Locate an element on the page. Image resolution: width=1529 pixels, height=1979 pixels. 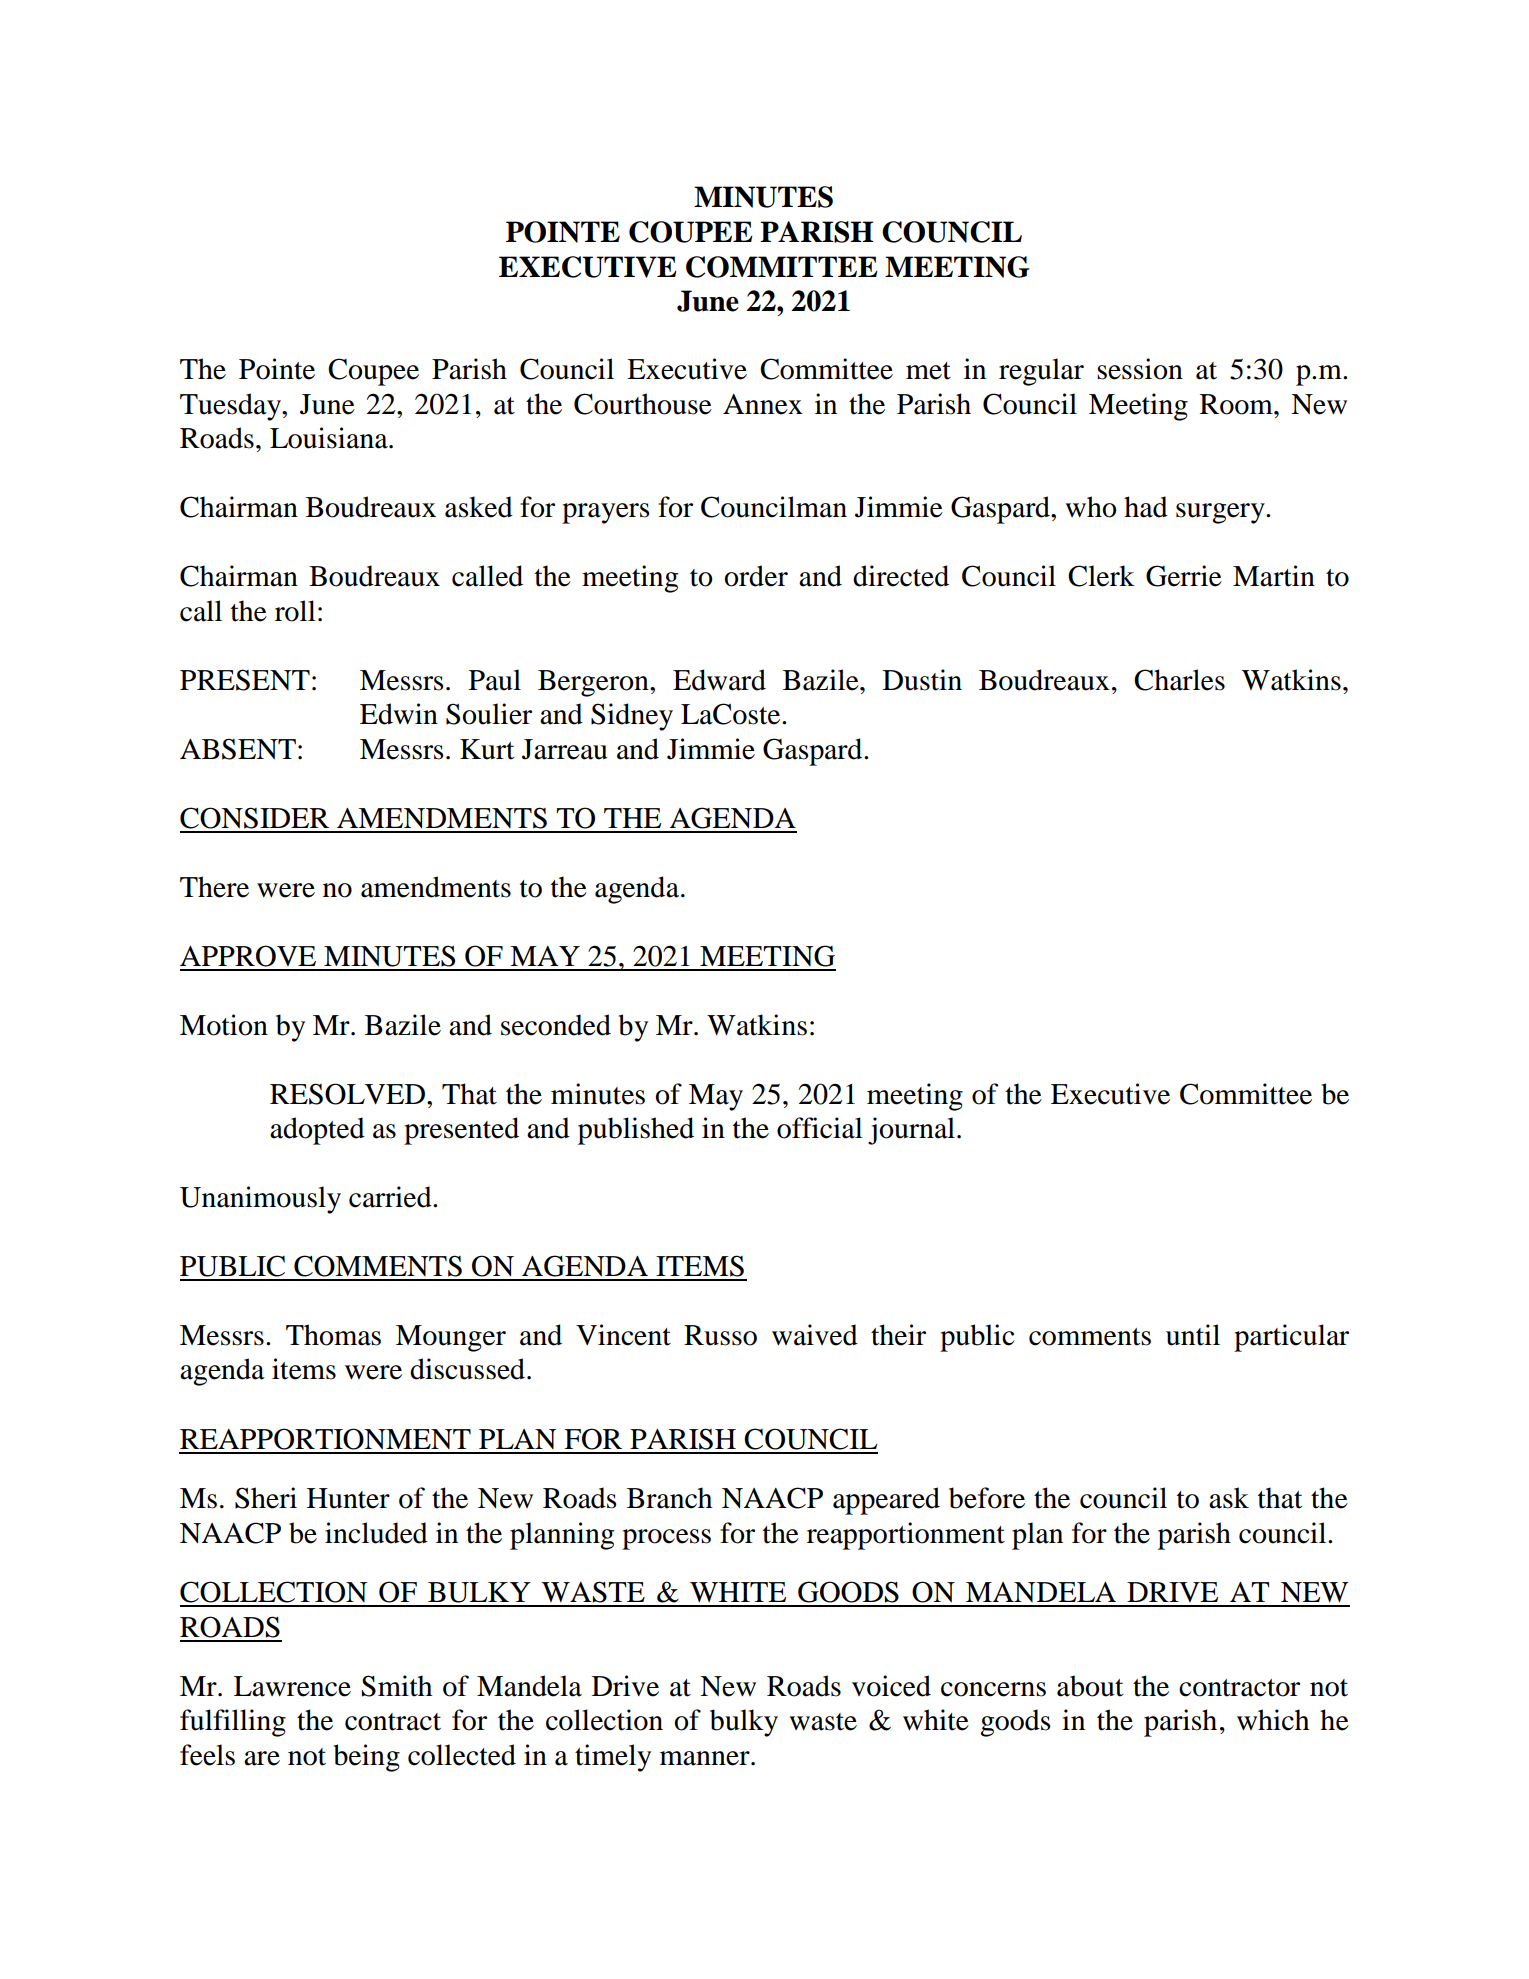
official is located at coordinates (820, 1128).
